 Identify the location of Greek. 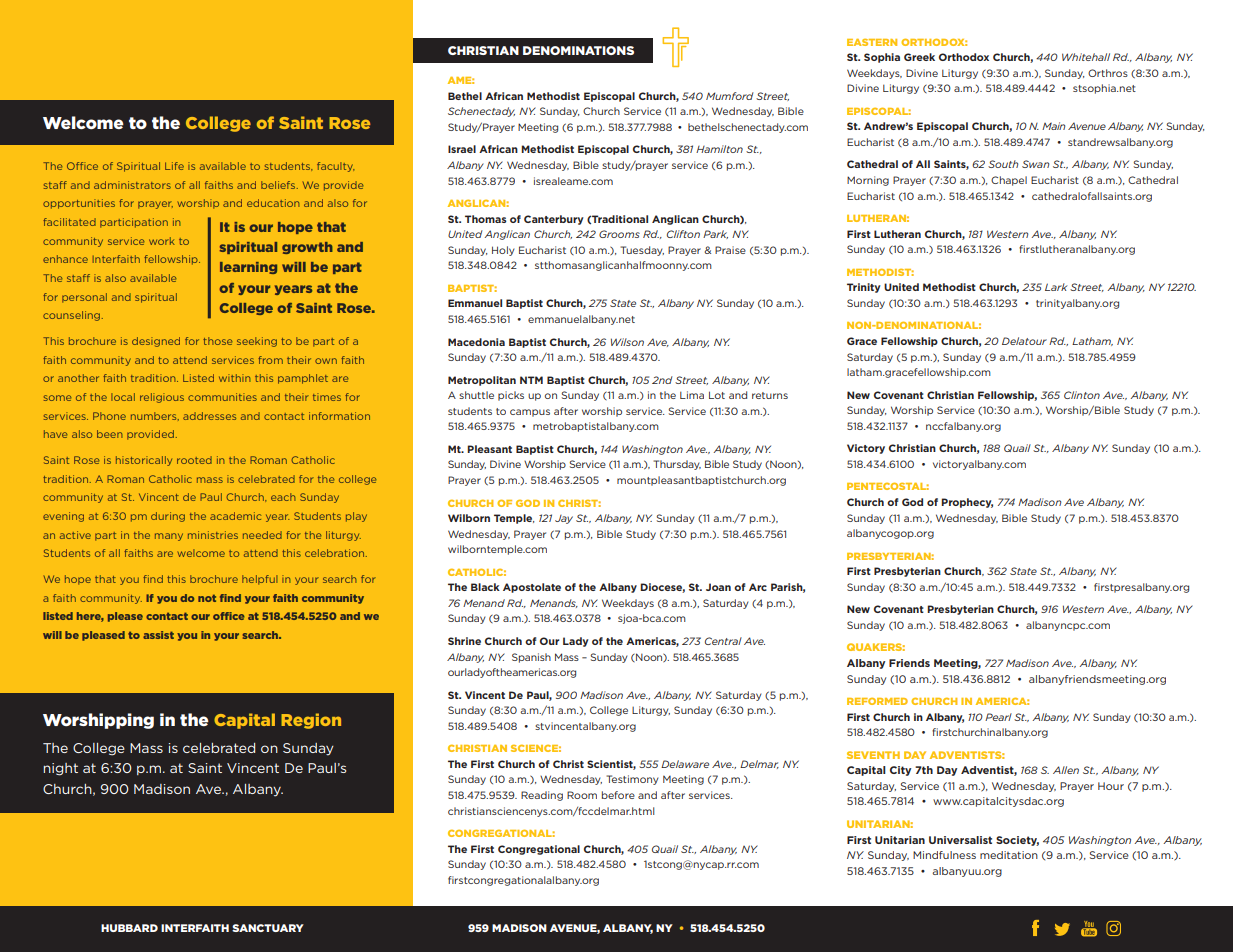
(919, 57).
